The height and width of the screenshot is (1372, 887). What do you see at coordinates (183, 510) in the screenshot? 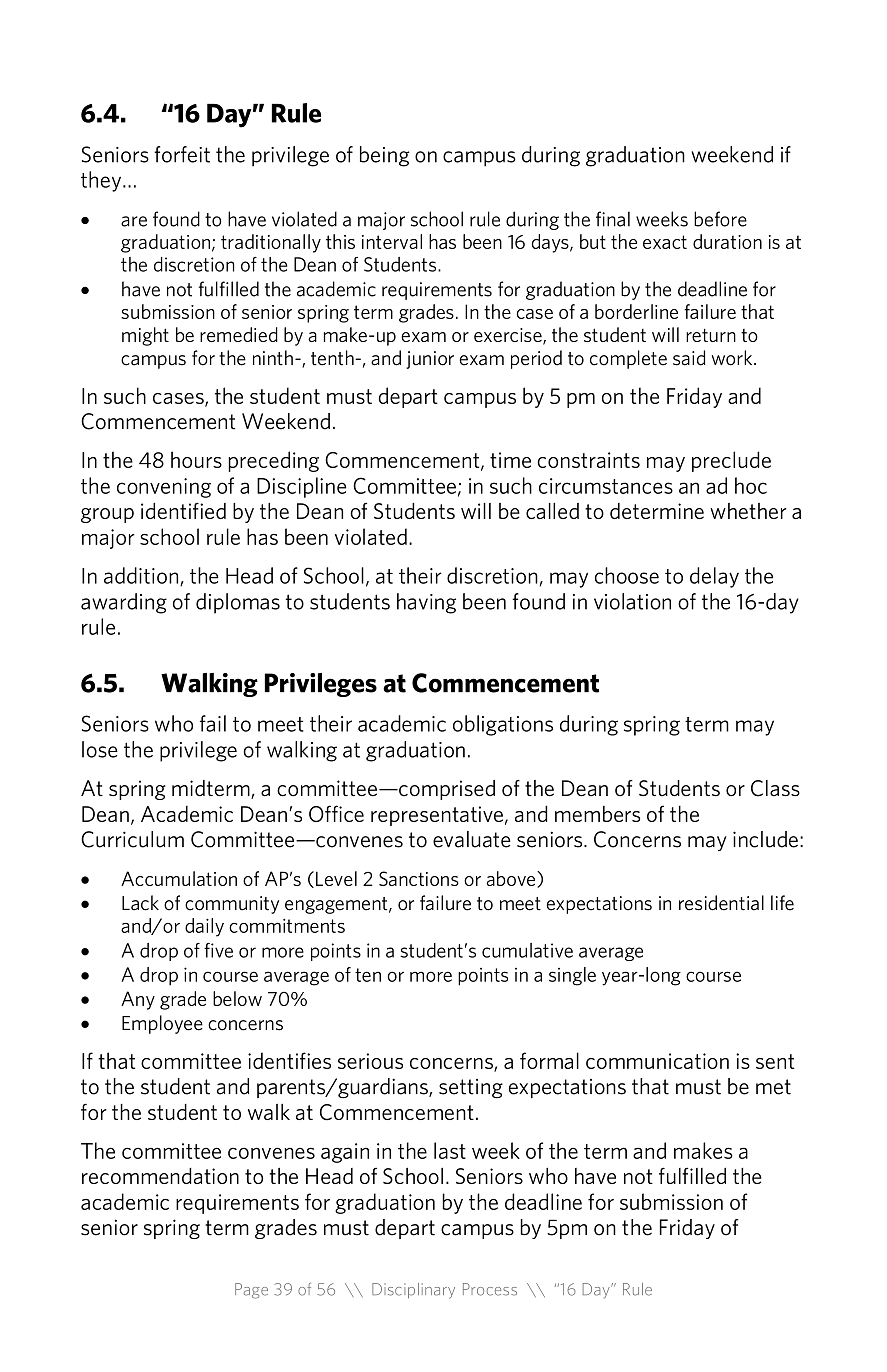
I see `identified` at bounding box center [183, 510].
